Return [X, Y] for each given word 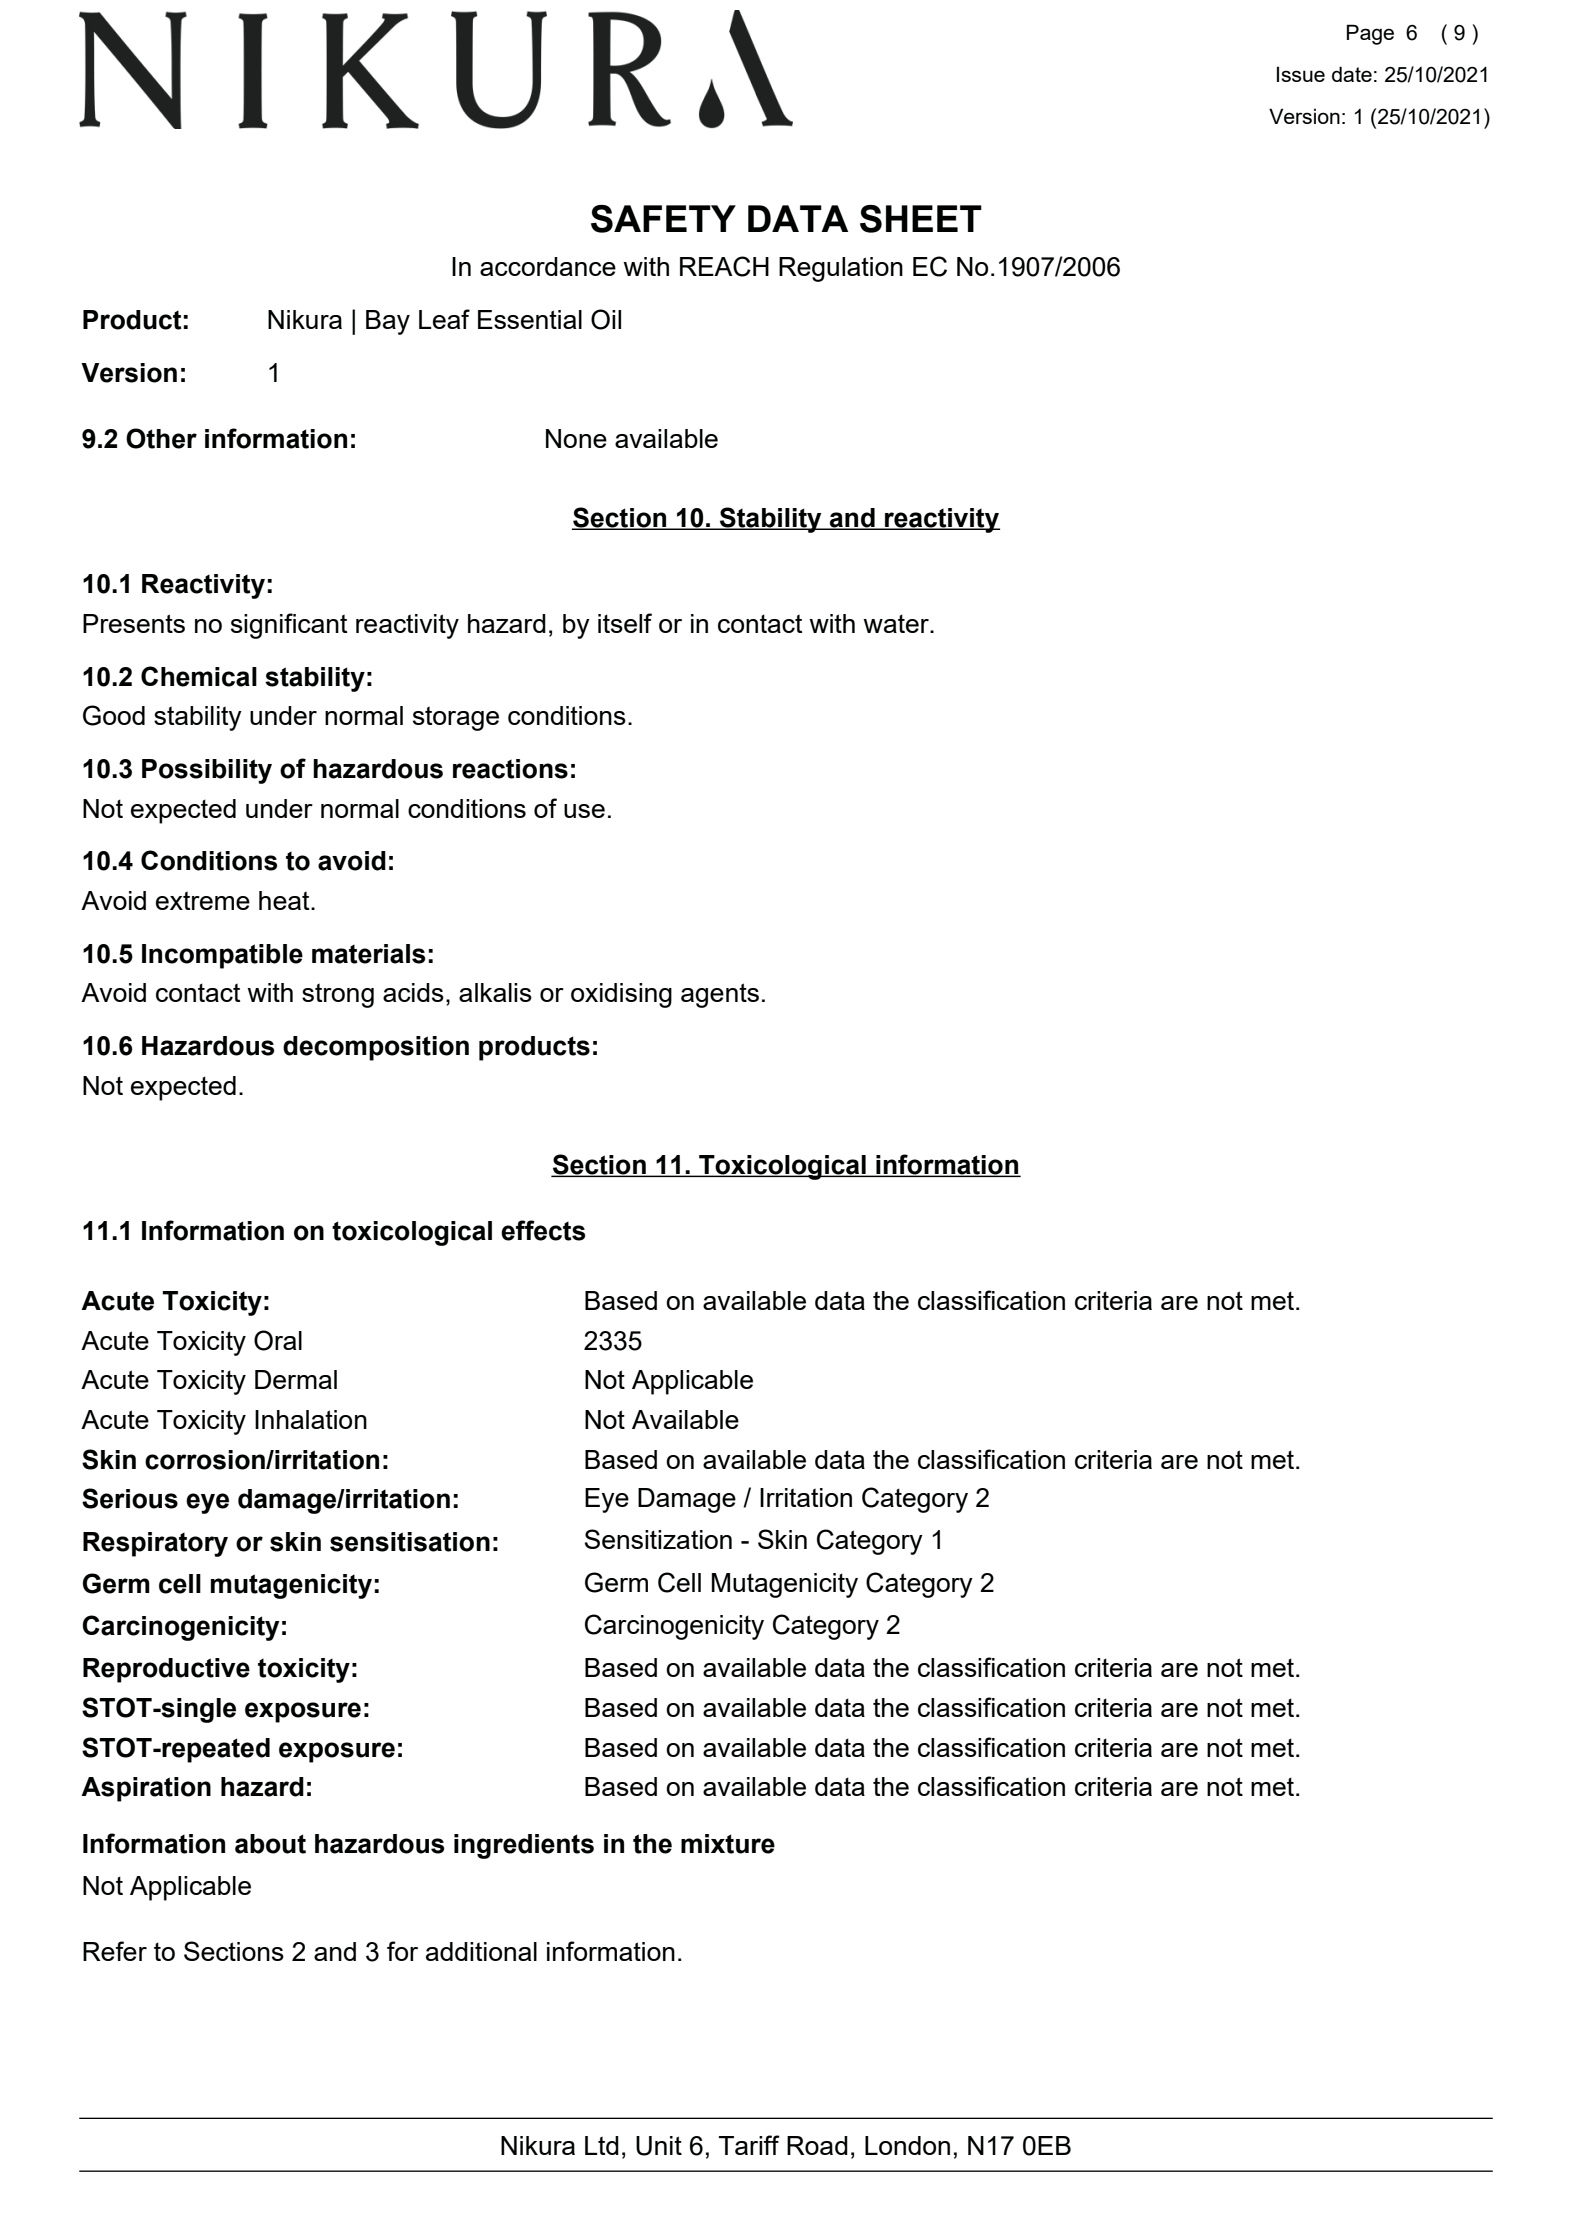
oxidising [621, 995]
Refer [115, 1951]
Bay [388, 322]
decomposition [376, 1048]
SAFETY [663, 219]
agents [720, 995]
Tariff [749, 2145]
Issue [1301, 74]
